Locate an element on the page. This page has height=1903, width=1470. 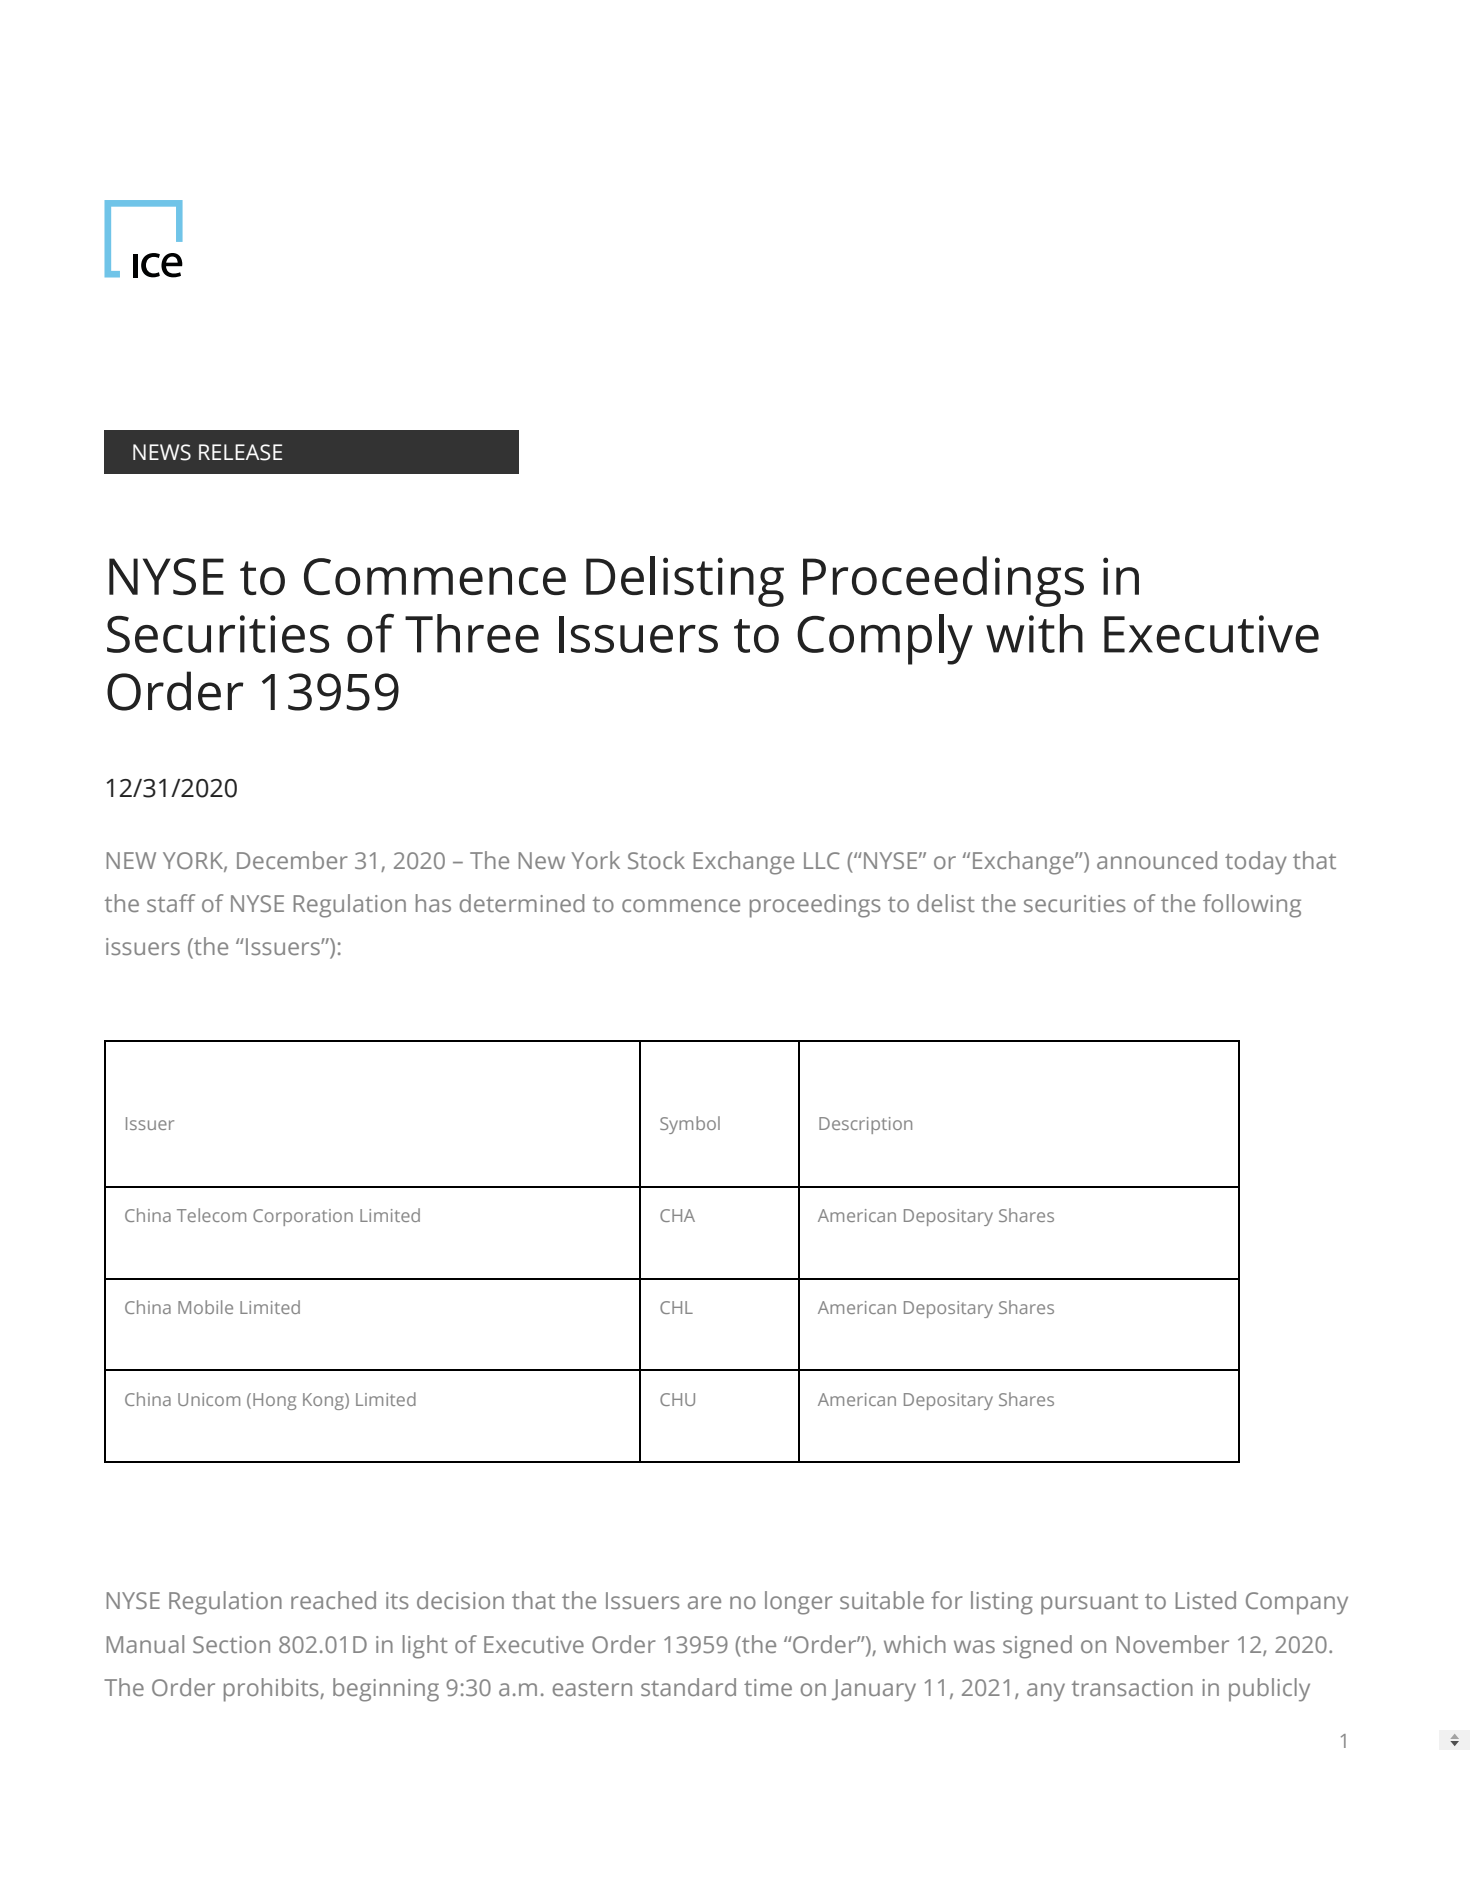
standard is located at coordinates (688, 1687).
